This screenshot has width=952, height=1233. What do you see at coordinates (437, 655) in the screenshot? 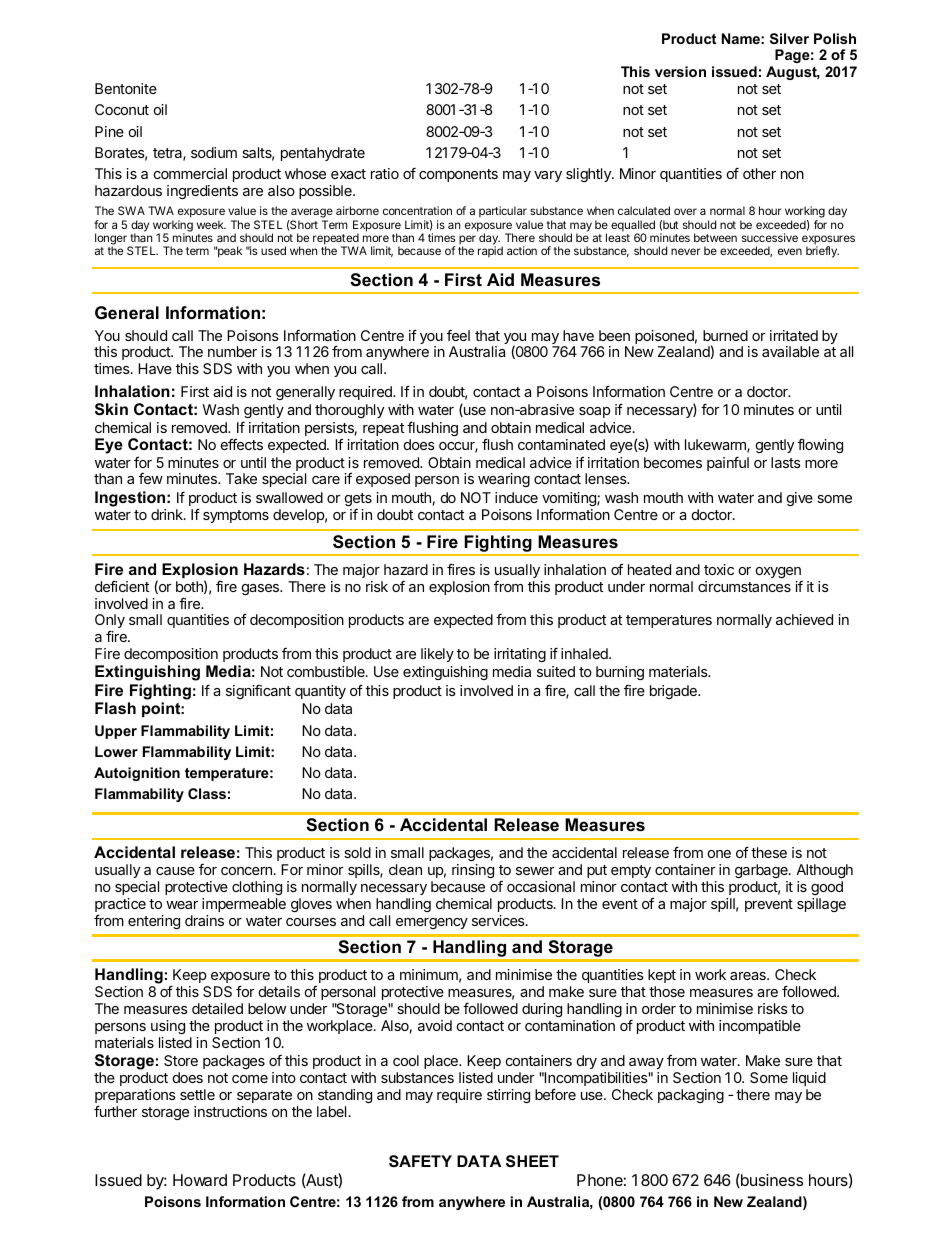
I see `likely` at bounding box center [437, 655].
